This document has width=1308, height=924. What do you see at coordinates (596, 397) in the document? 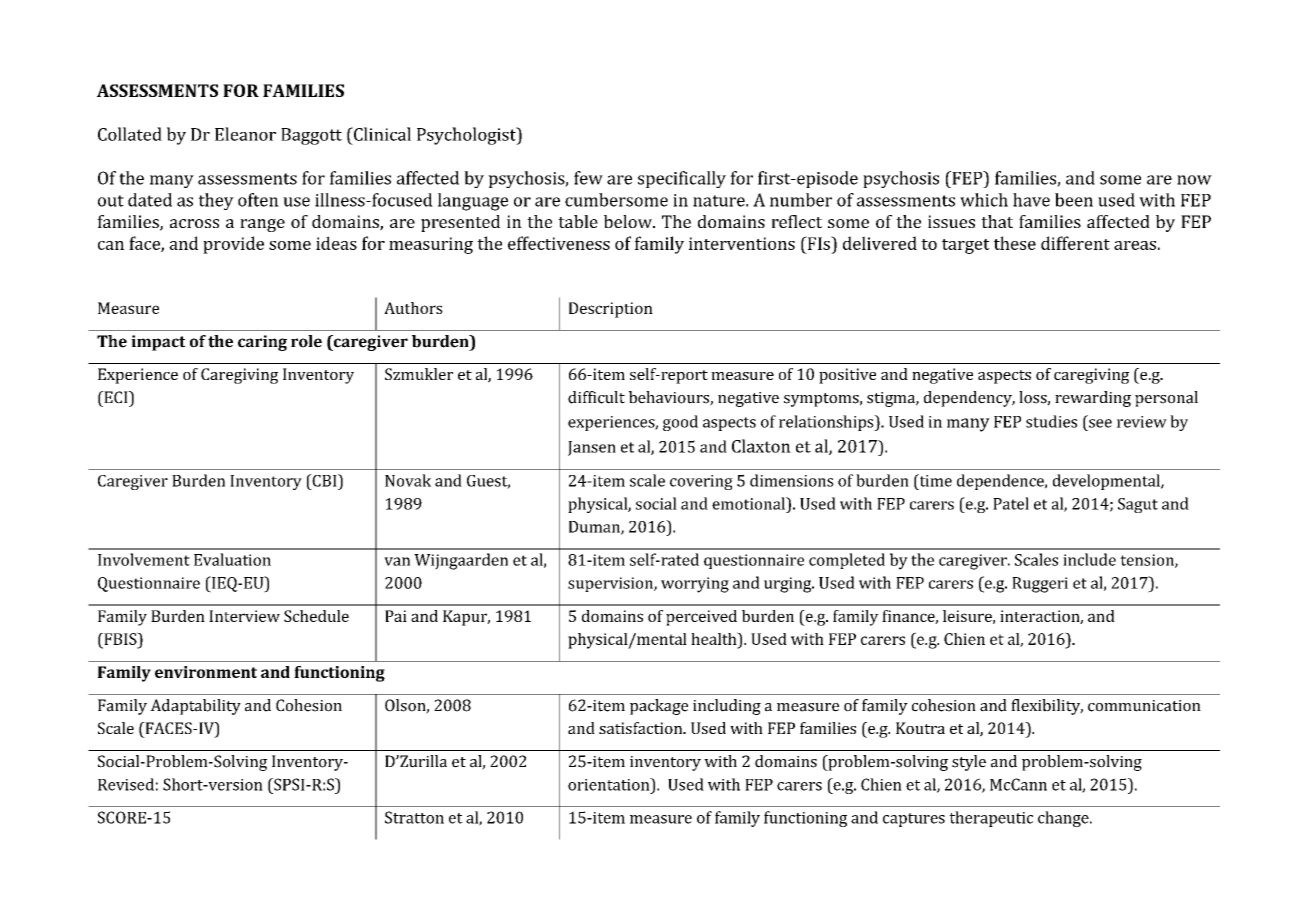
I see `difficult` at bounding box center [596, 397].
